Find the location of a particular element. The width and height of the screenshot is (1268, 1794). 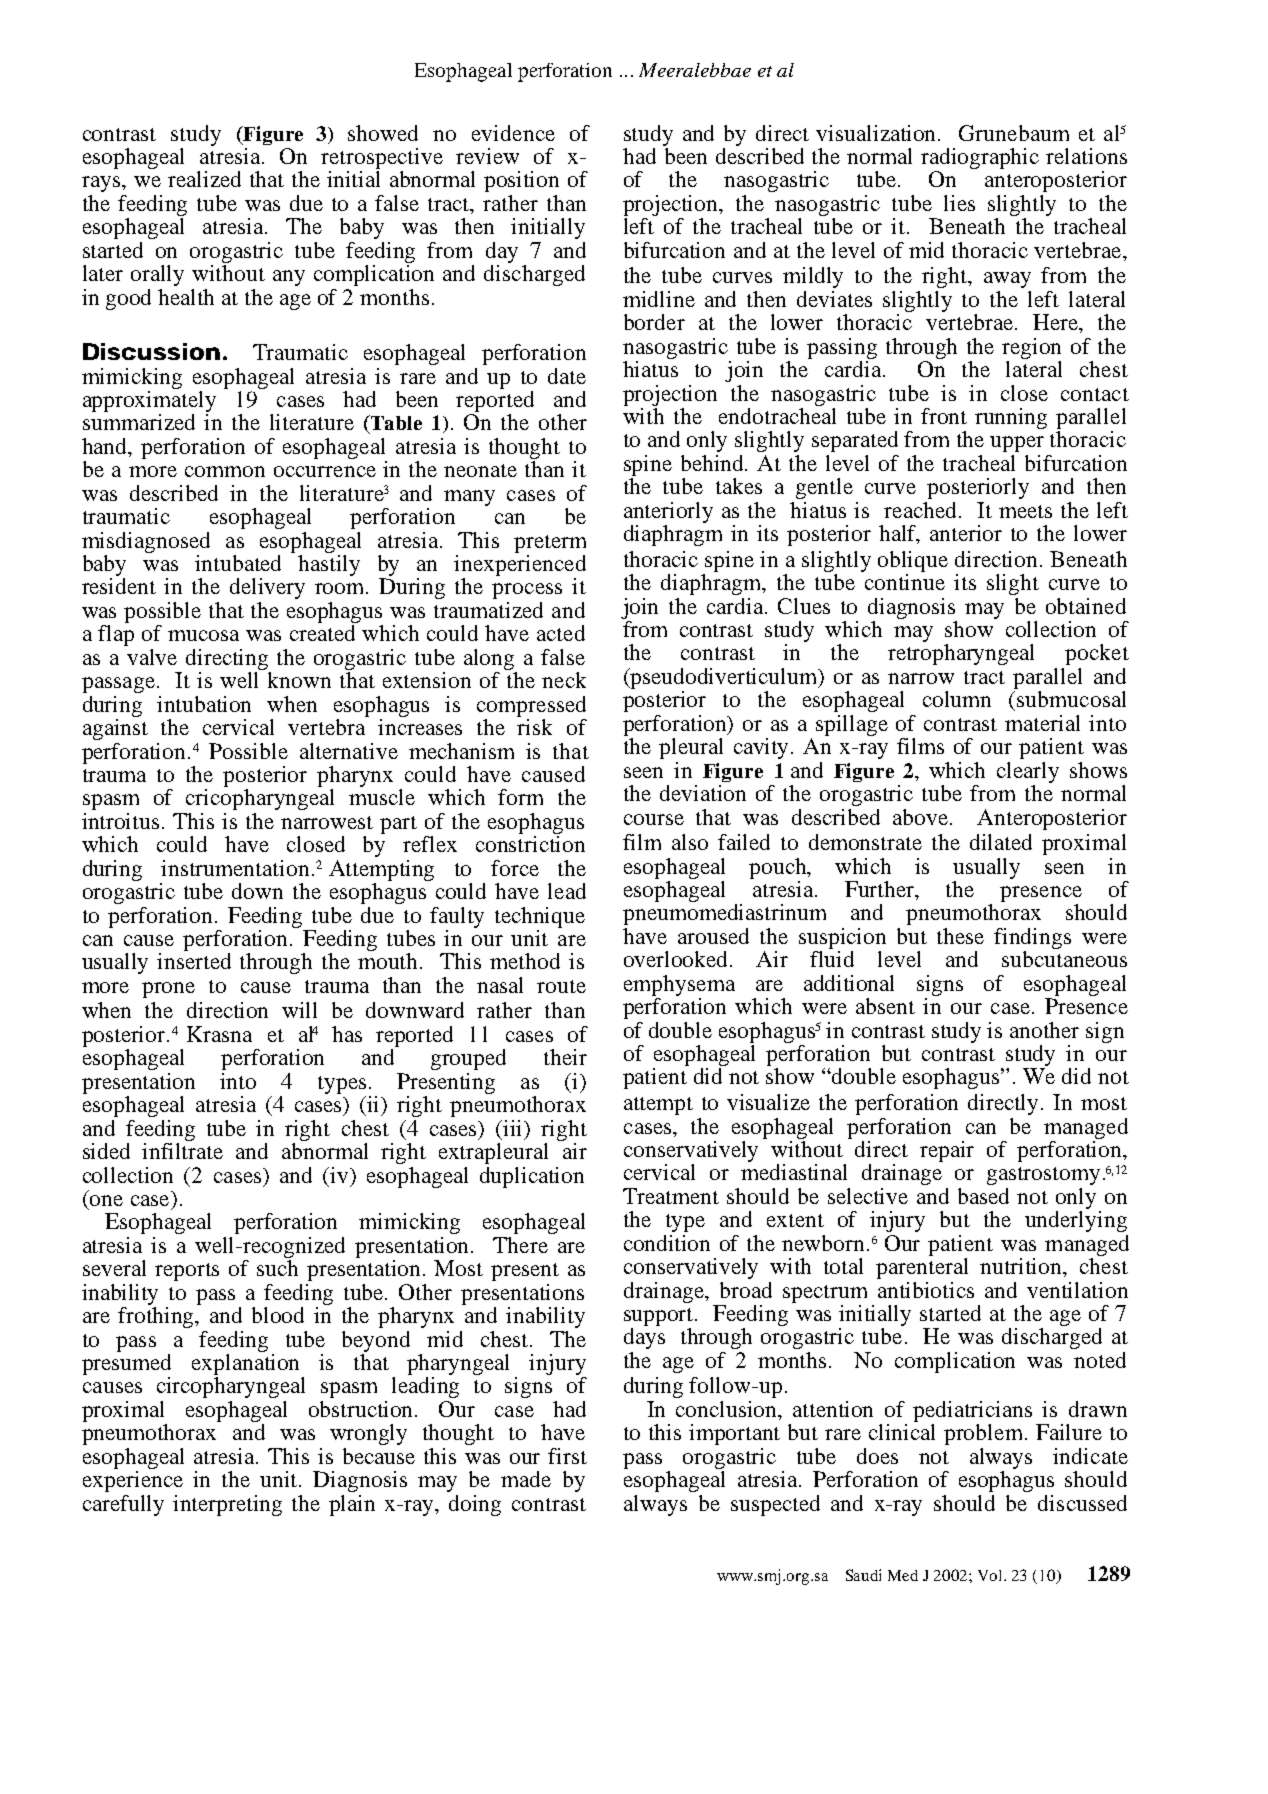

repair is located at coordinates (947, 1151).
